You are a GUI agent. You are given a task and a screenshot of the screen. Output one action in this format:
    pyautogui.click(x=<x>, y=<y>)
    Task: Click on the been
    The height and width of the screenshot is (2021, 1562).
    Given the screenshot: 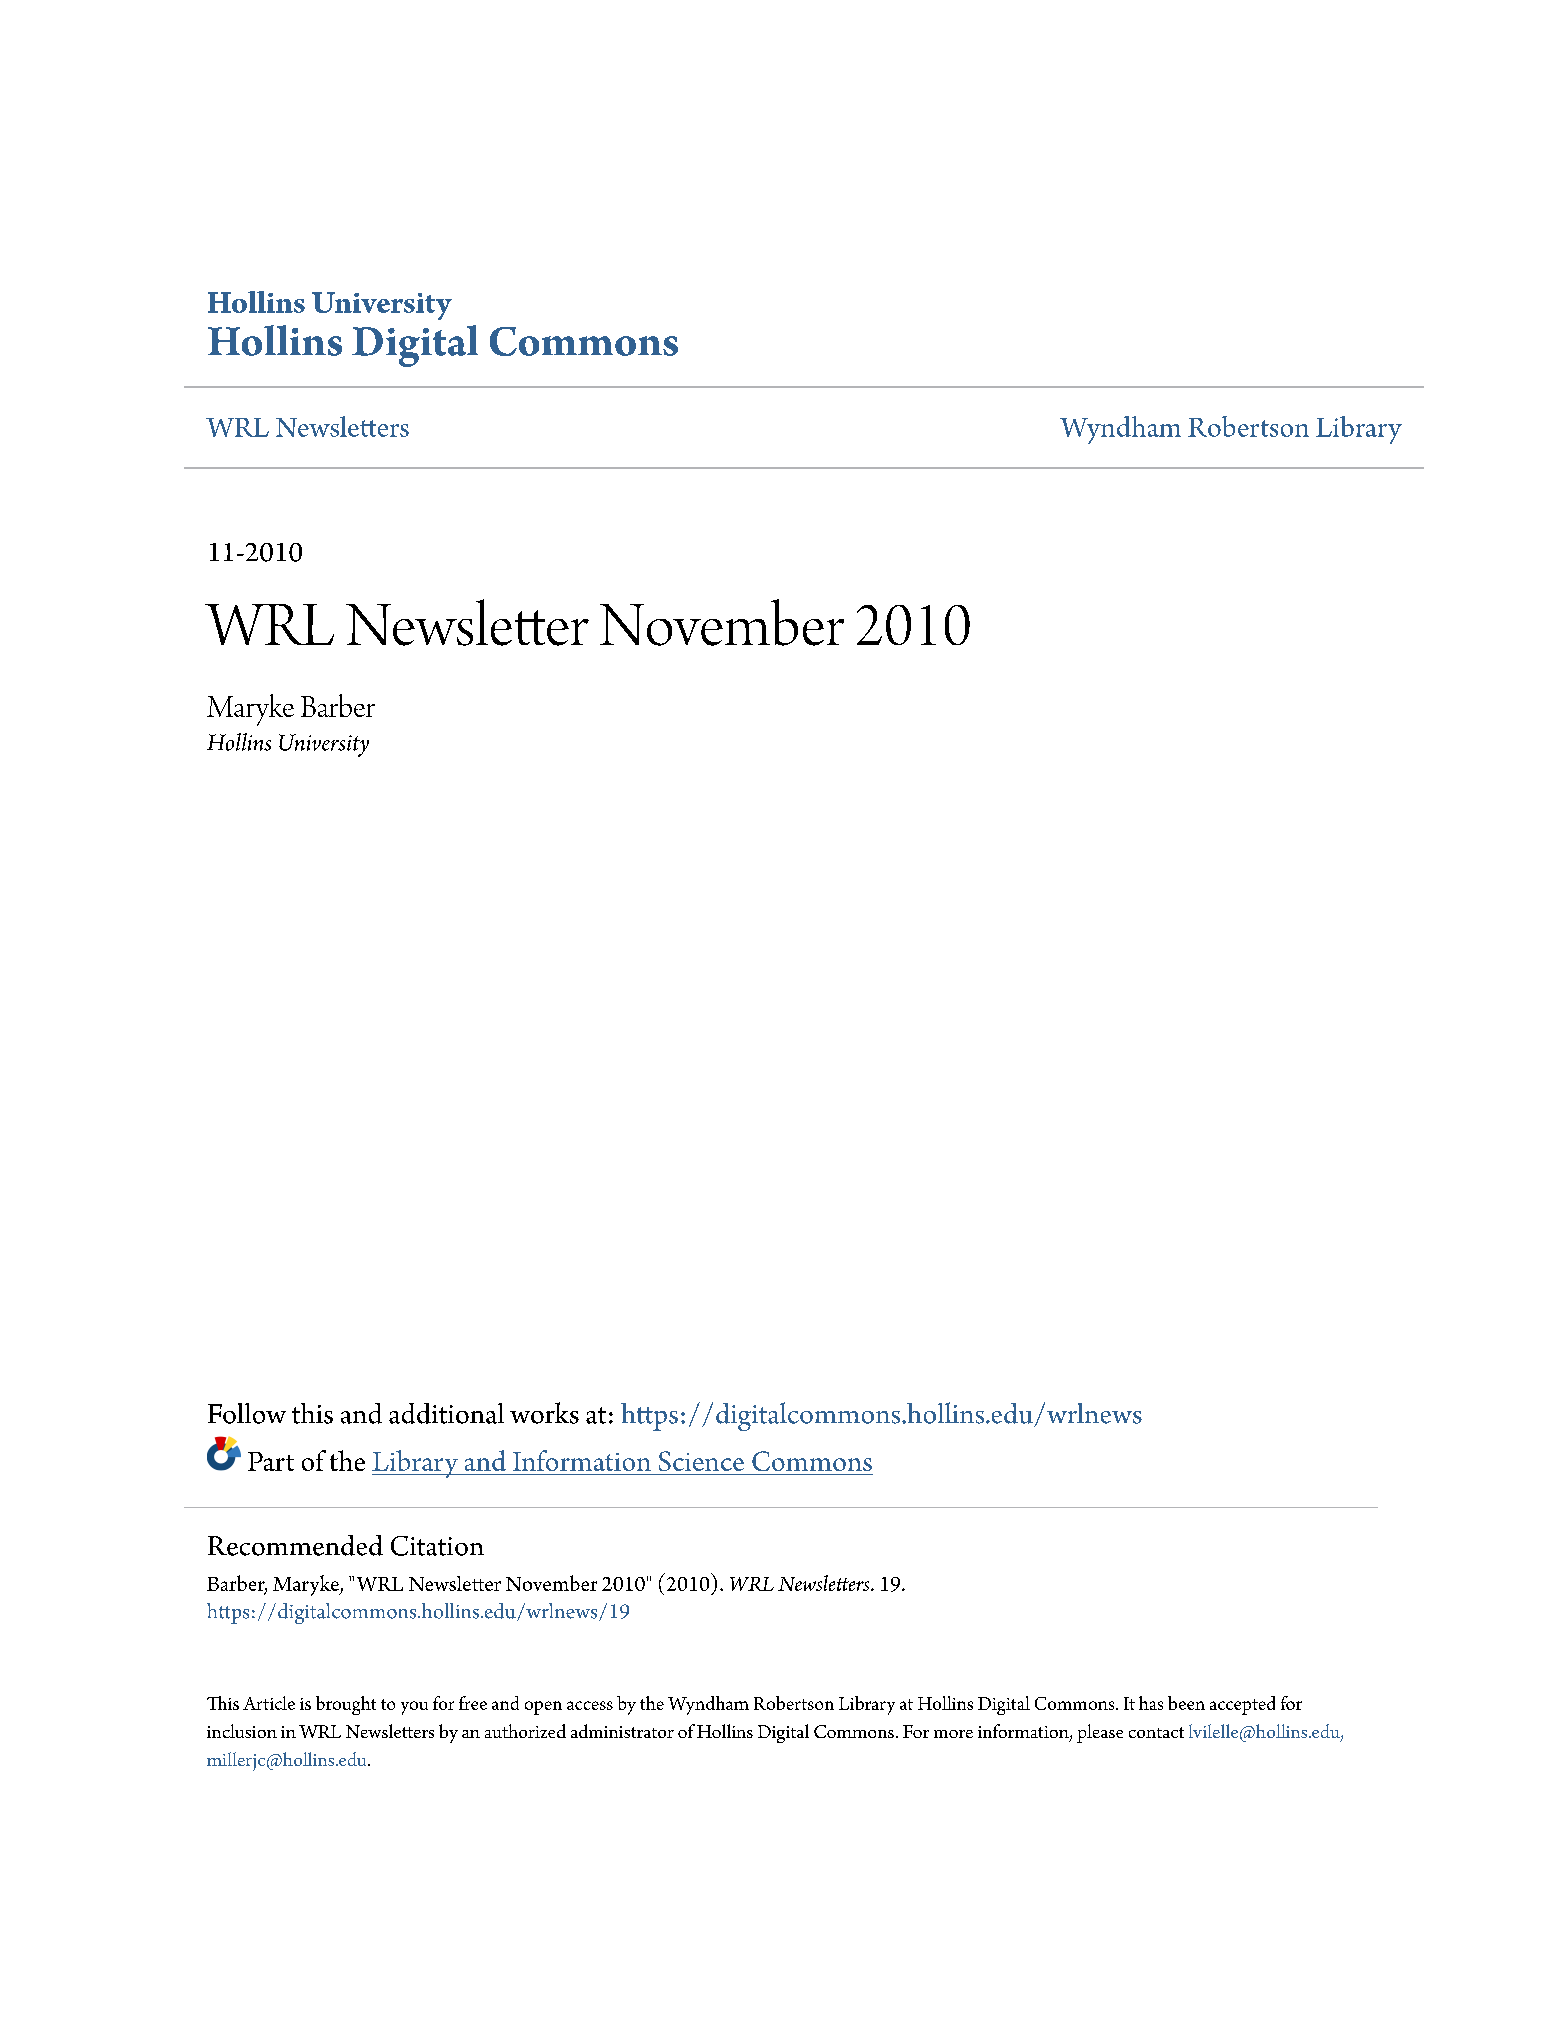 What is the action you would take?
    pyautogui.click(x=1186, y=1703)
